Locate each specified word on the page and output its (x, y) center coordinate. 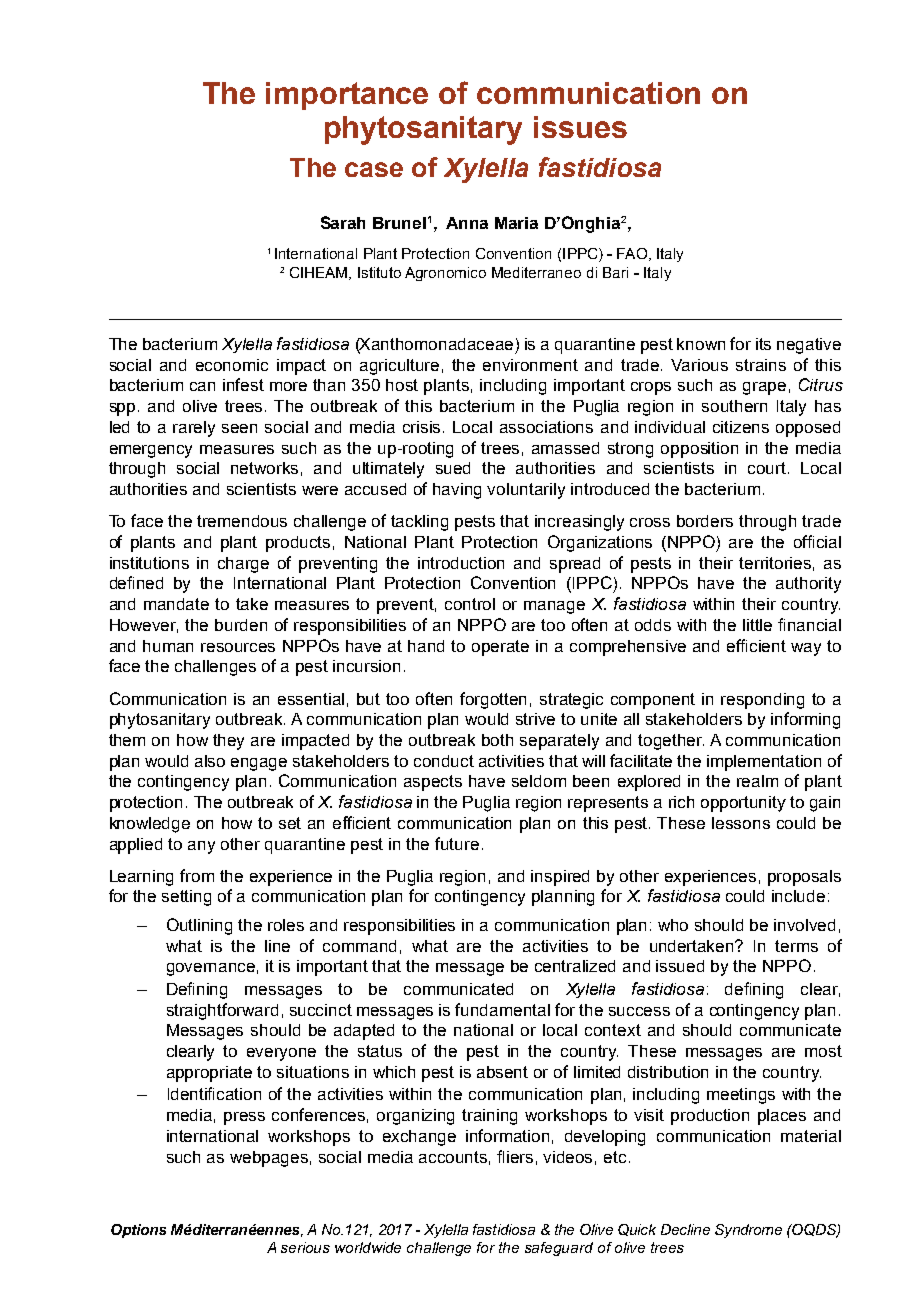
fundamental (502, 1009)
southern (734, 406)
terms (796, 946)
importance (347, 96)
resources (238, 647)
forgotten (493, 700)
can (202, 386)
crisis (423, 427)
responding (762, 701)
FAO (632, 253)
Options (138, 1231)
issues (580, 127)
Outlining (199, 926)
